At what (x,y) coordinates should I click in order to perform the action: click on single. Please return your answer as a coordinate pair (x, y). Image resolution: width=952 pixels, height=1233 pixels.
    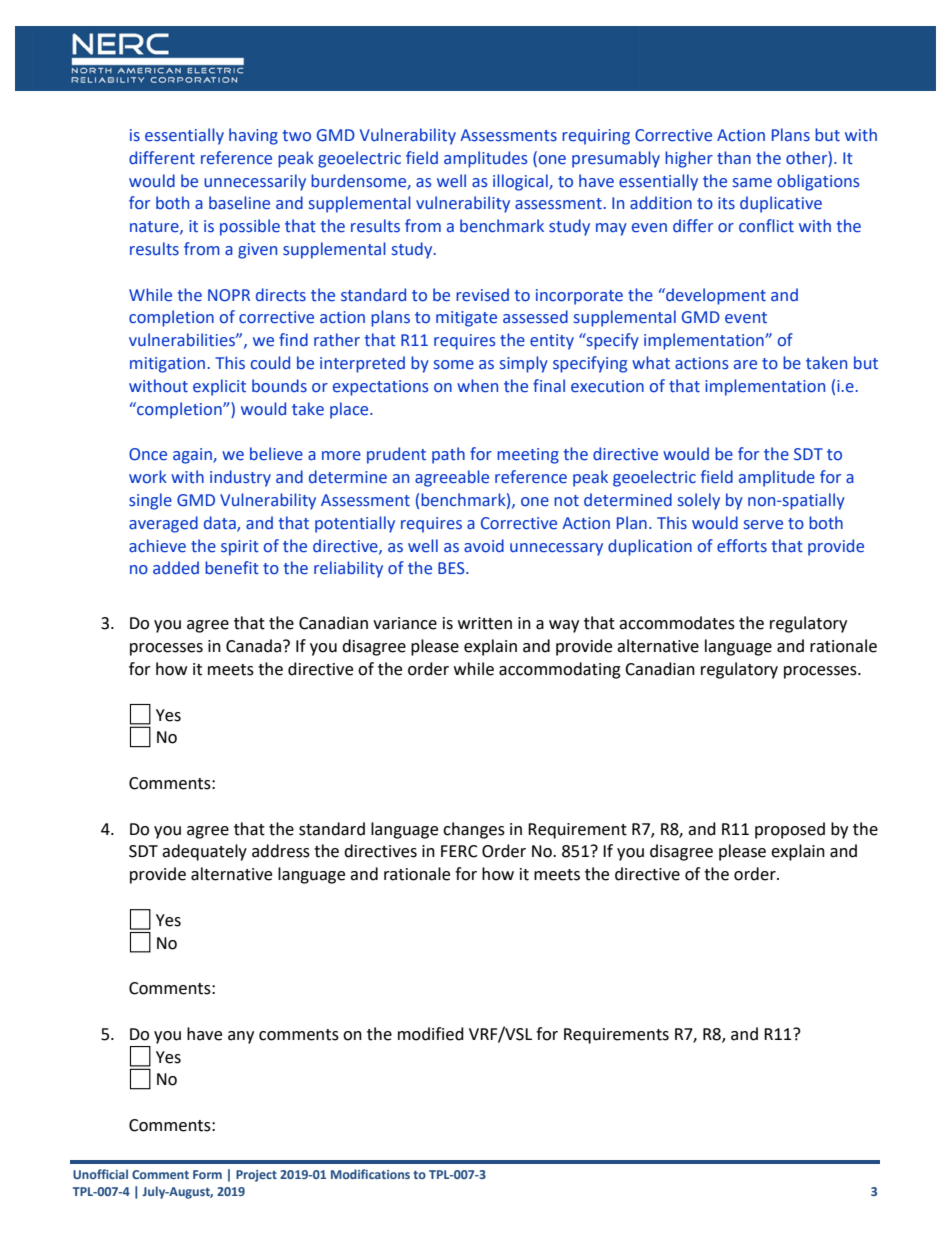
    Looking at the image, I should click on (150, 501).
